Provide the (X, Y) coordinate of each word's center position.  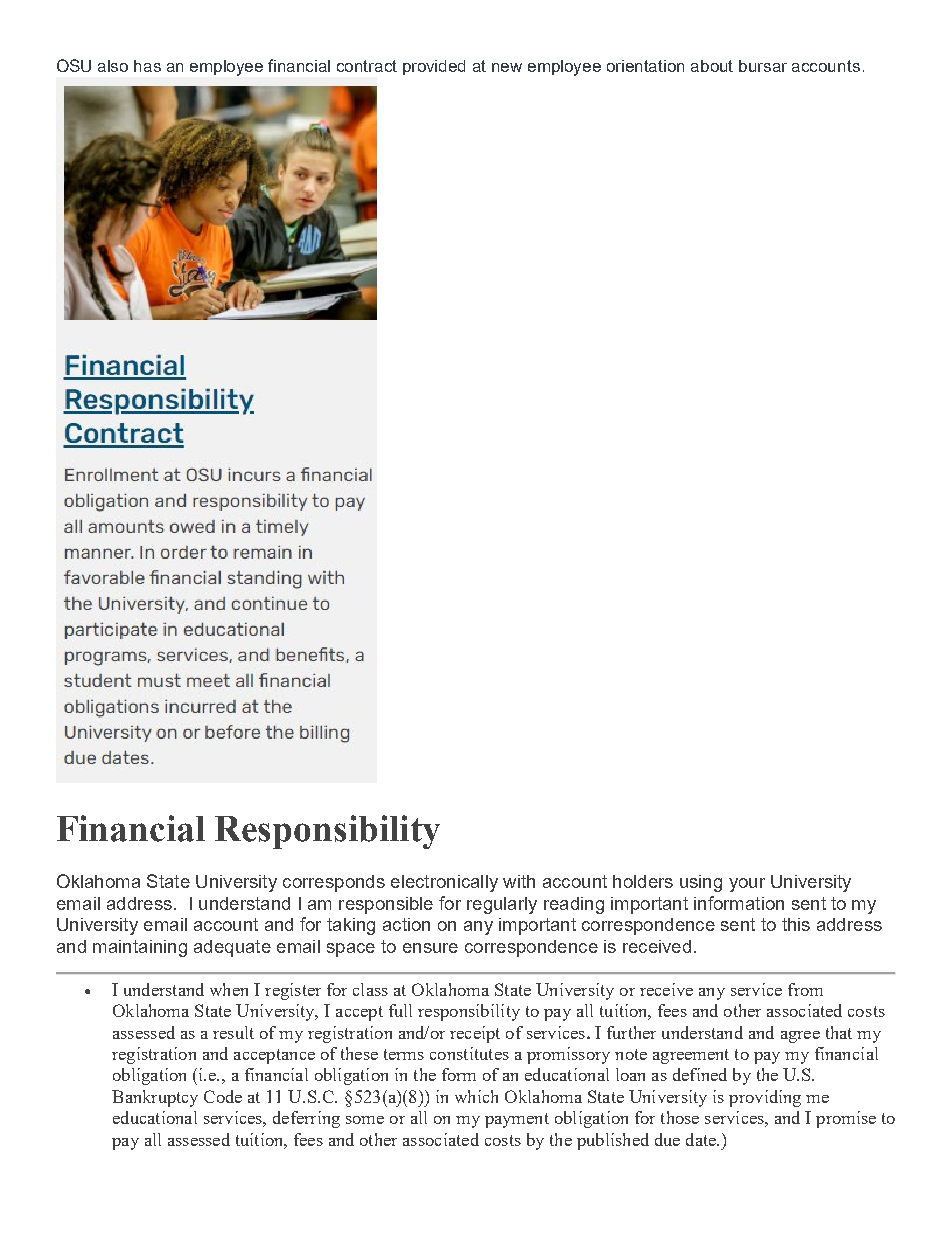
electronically (444, 883)
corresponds (334, 883)
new (507, 67)
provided (434, 67)
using (701, 883)
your (747, 885)
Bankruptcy (155, 1098)
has (147, 66)
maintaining (140, 948)
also (113, 66)
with (519, 881)
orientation (645, 66)
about (712, 66)
